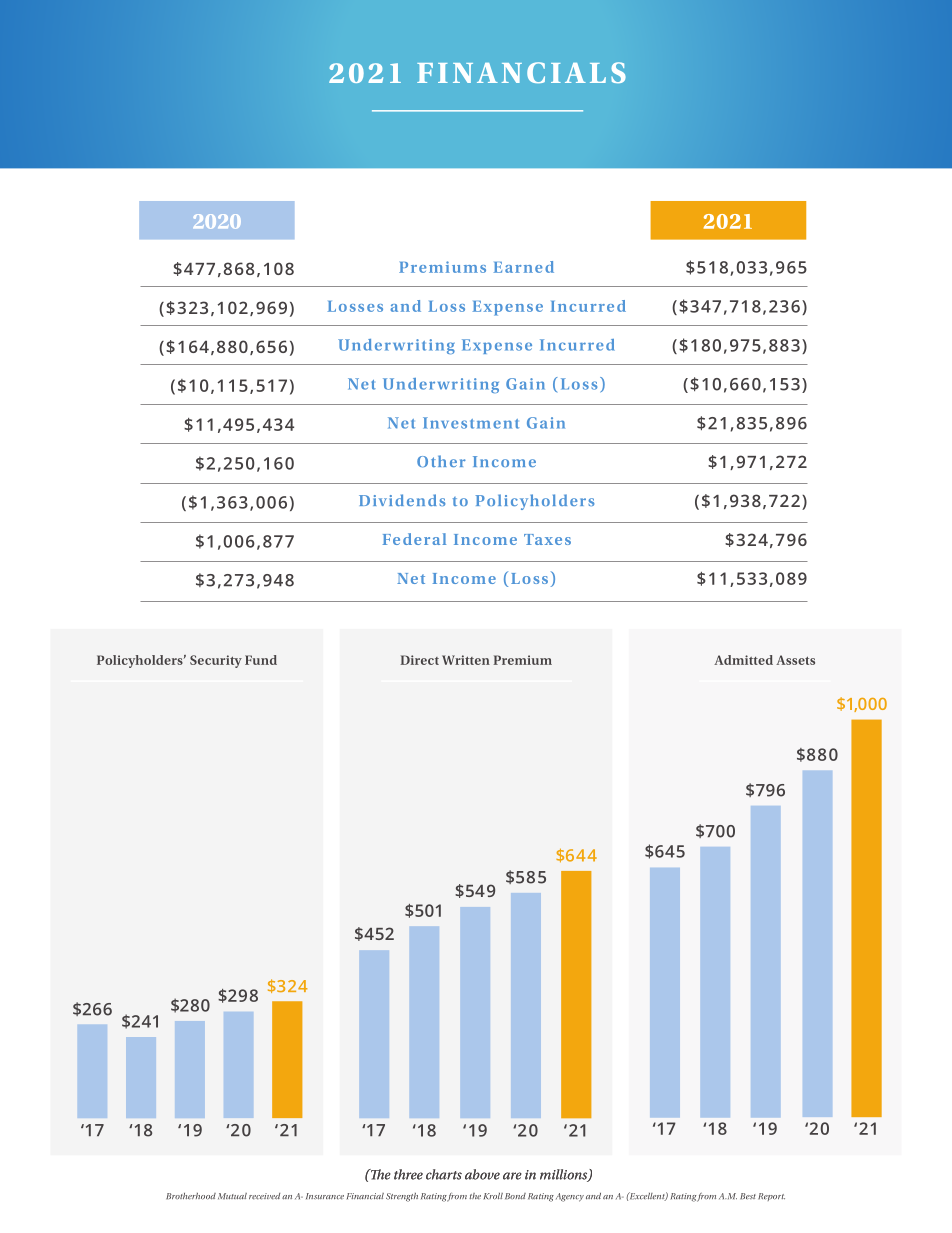 The image size is (952, 1233). Describe the element at coordinates (515, 1196) in the image. I see `Bond` at that location.
